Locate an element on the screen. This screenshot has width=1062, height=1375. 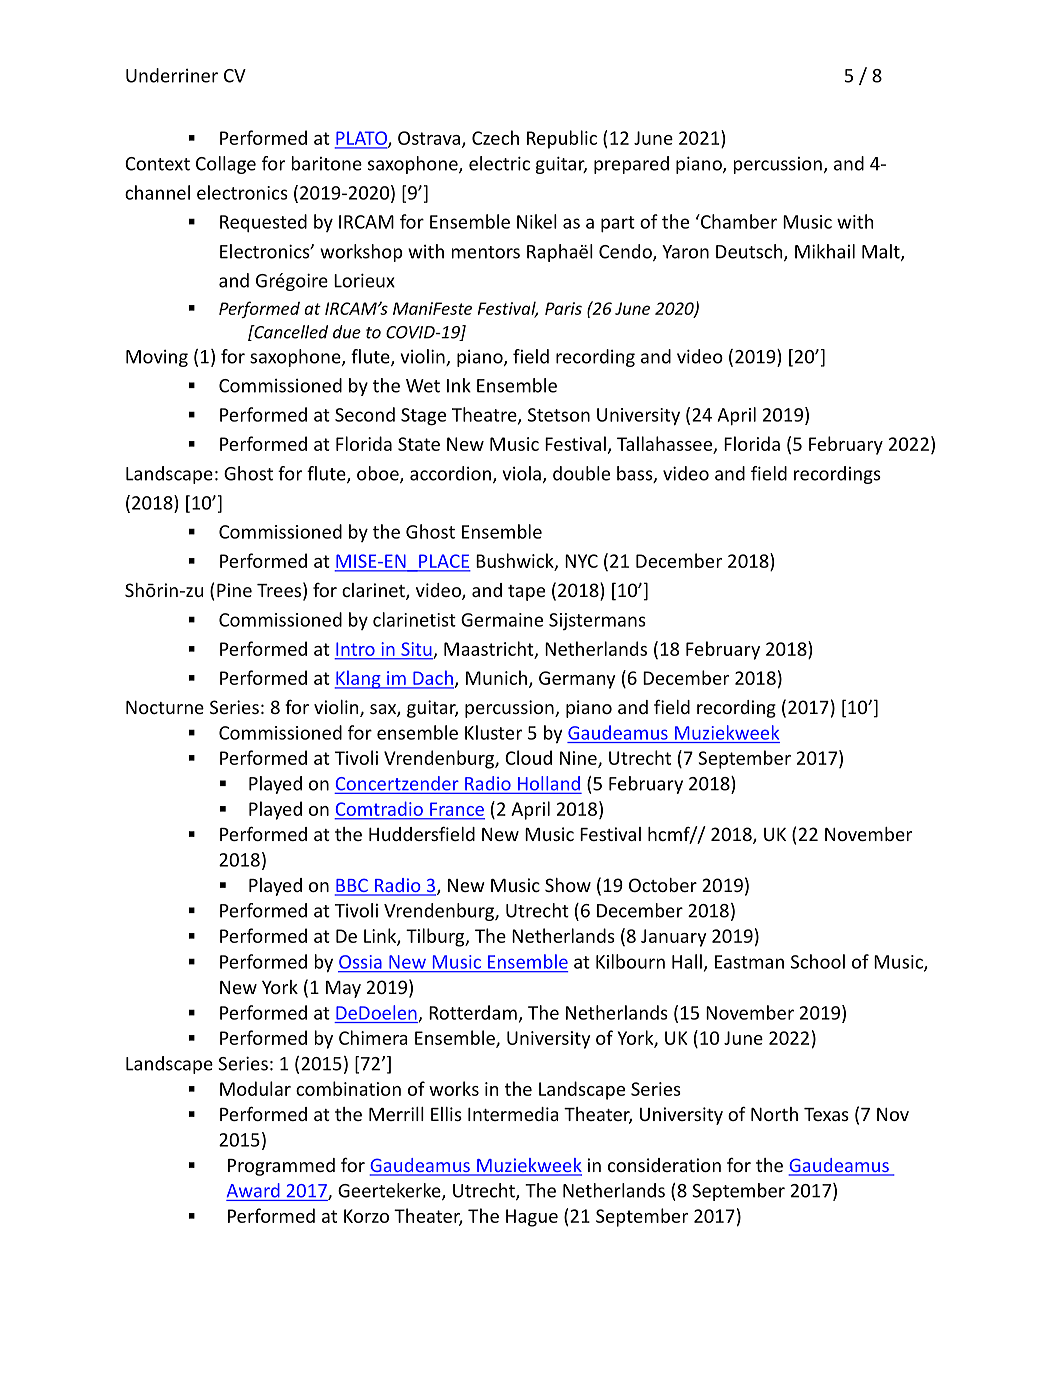
Germany is located at coordinates (577, 680).
